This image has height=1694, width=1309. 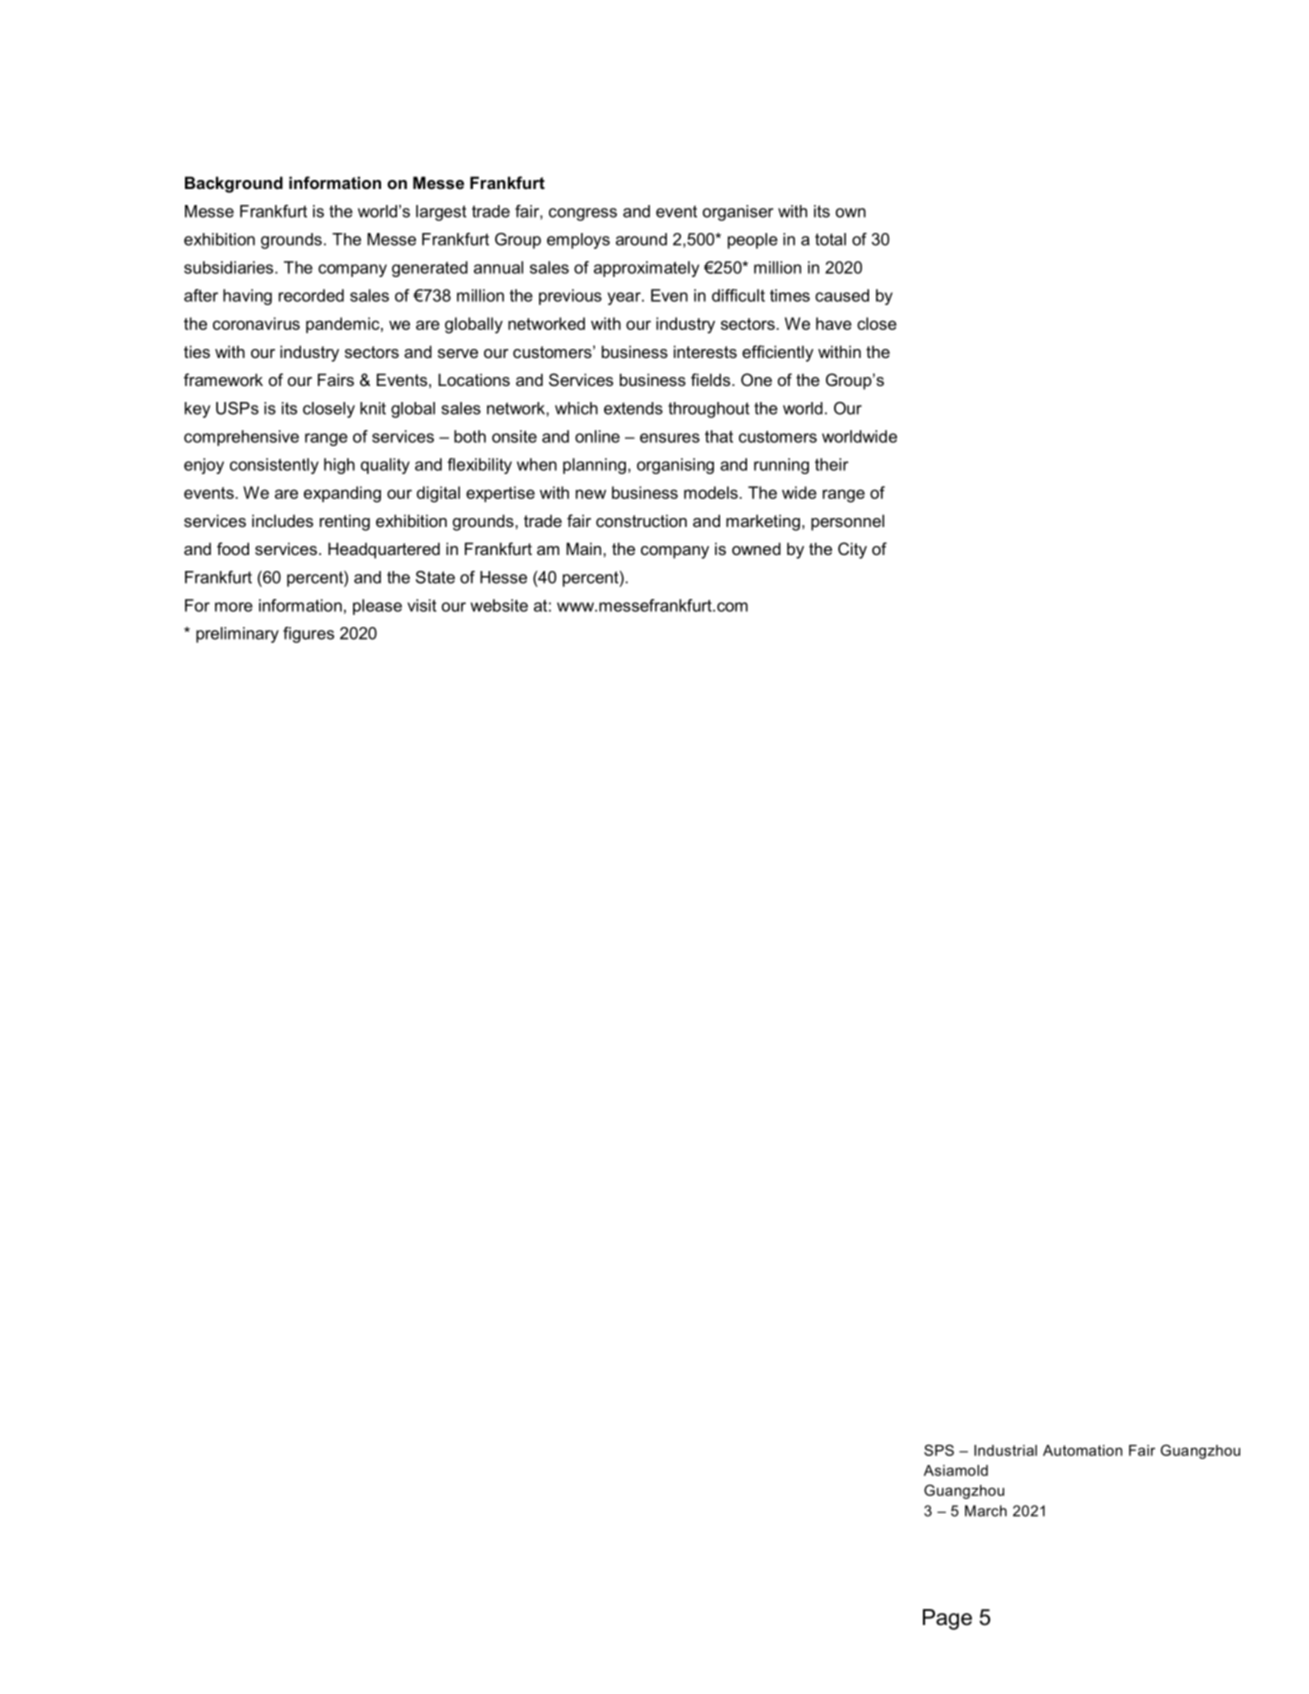 I want to click on recorded, so click(x=311, y=295).
